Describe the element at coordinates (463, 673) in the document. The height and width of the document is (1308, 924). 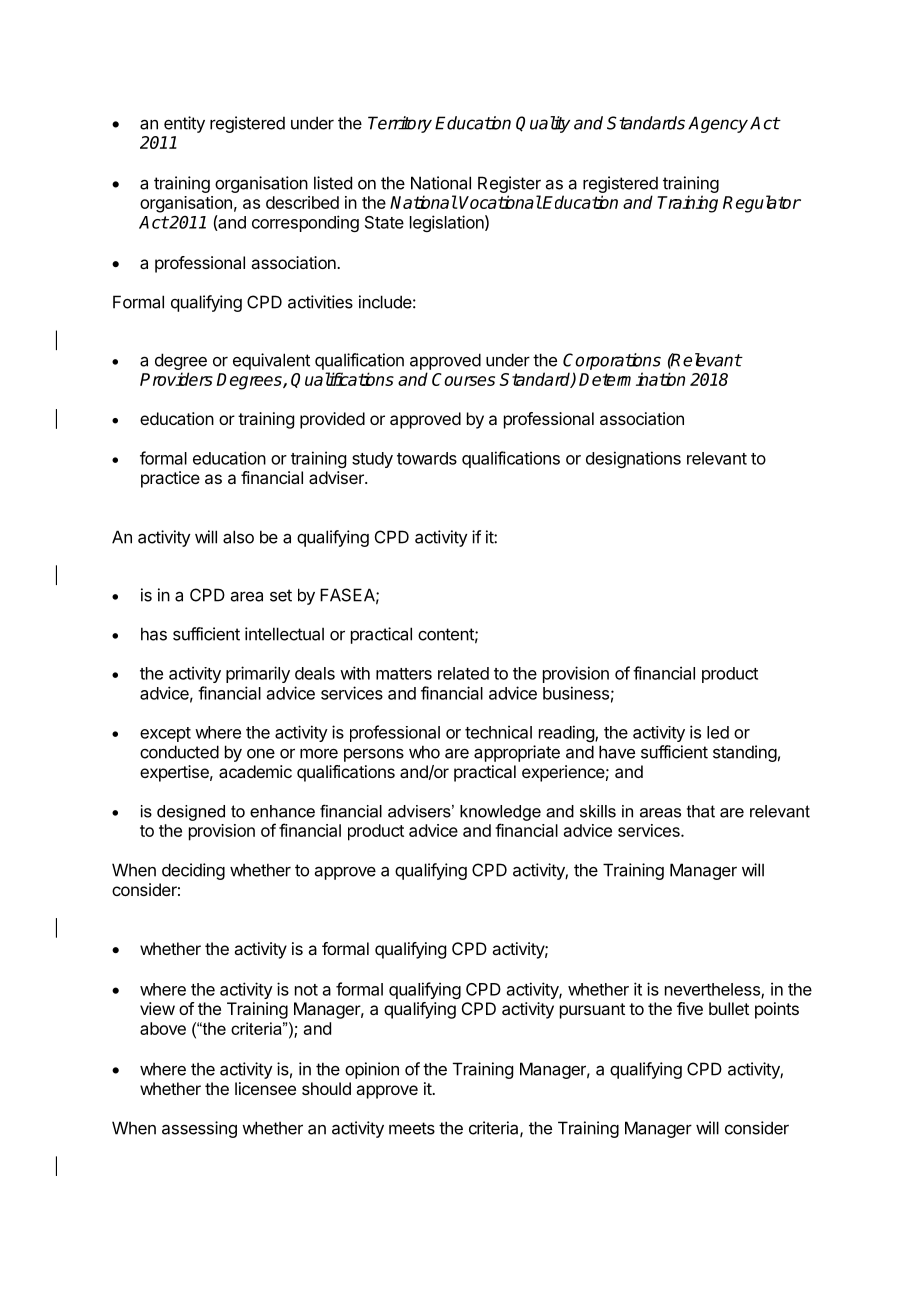
I see `related` at that location.
